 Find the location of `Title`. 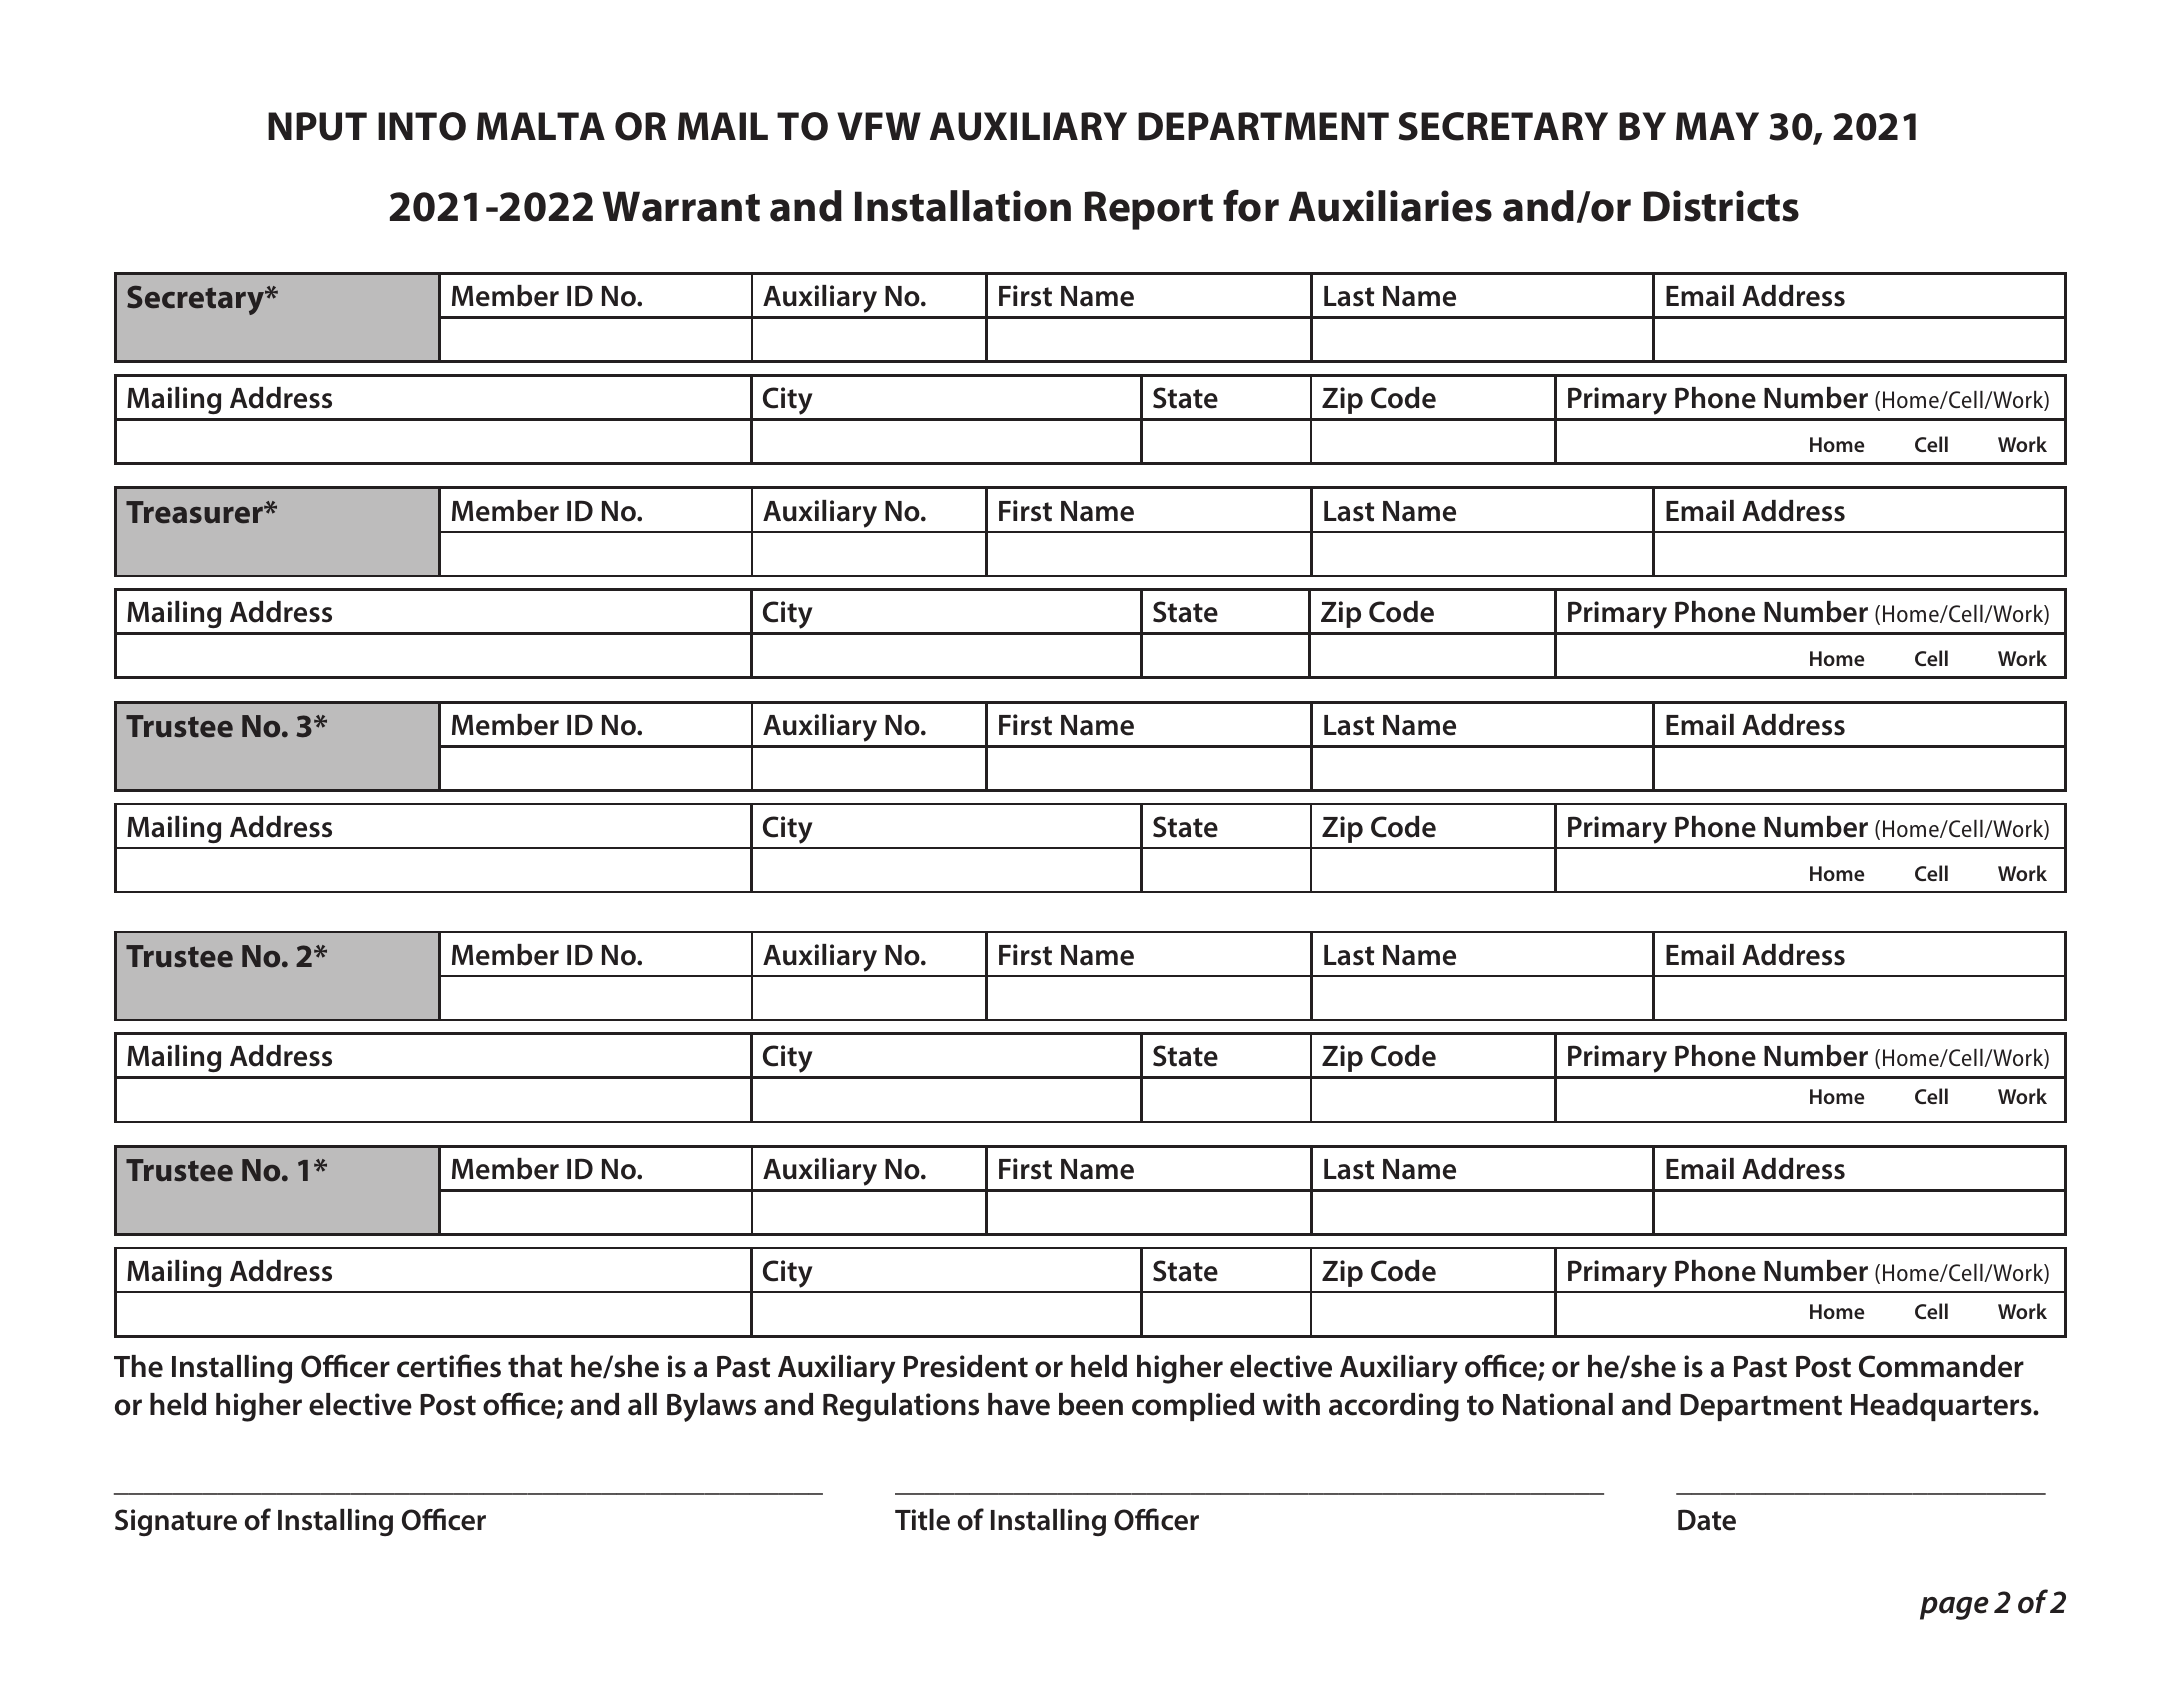

Title is located at coordinates (922, 1520).
